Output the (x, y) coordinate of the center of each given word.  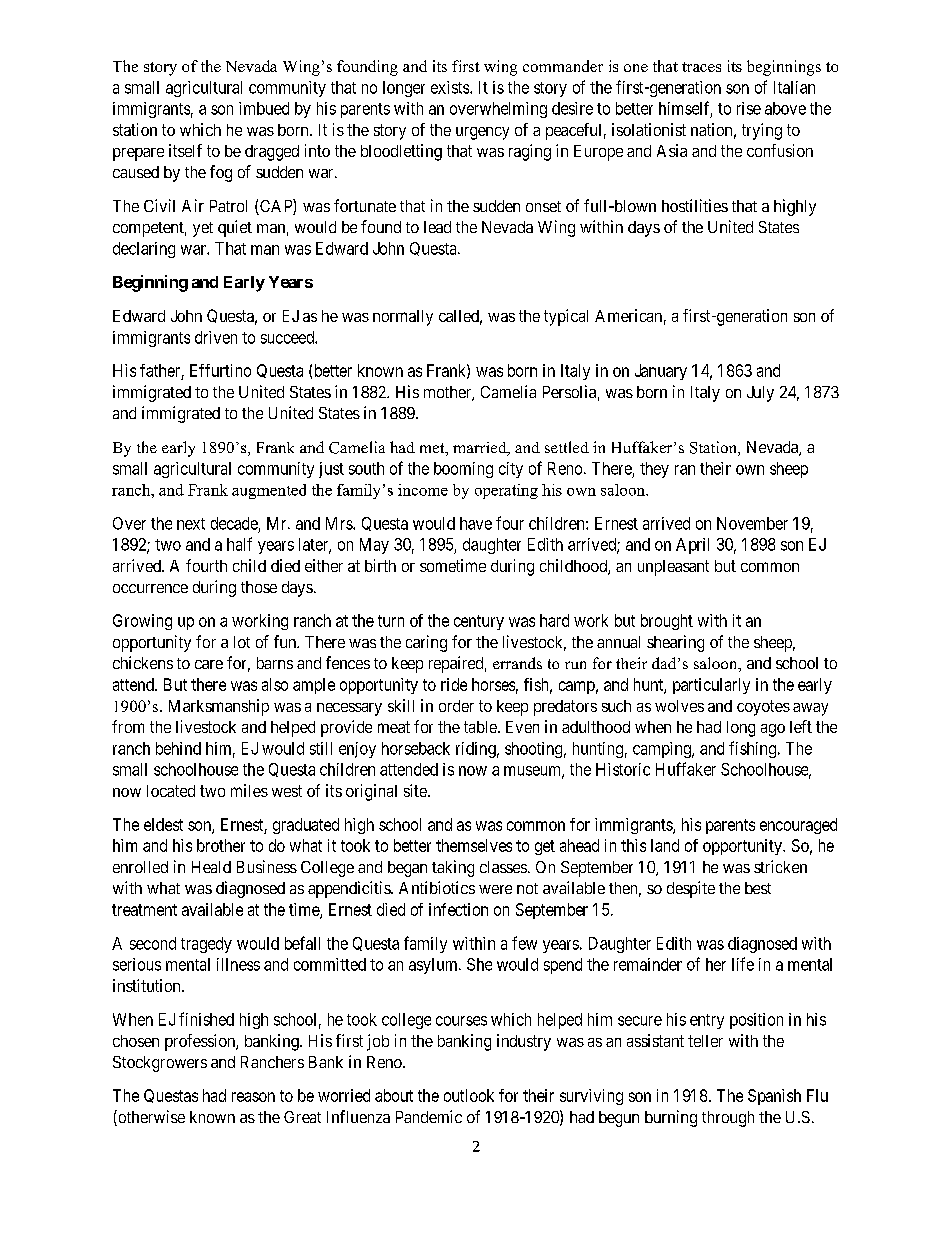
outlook (469, 1095)
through (728, 1119)
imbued (264, 108)
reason (253, 1097)
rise (749, 108)
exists (451, 87)
